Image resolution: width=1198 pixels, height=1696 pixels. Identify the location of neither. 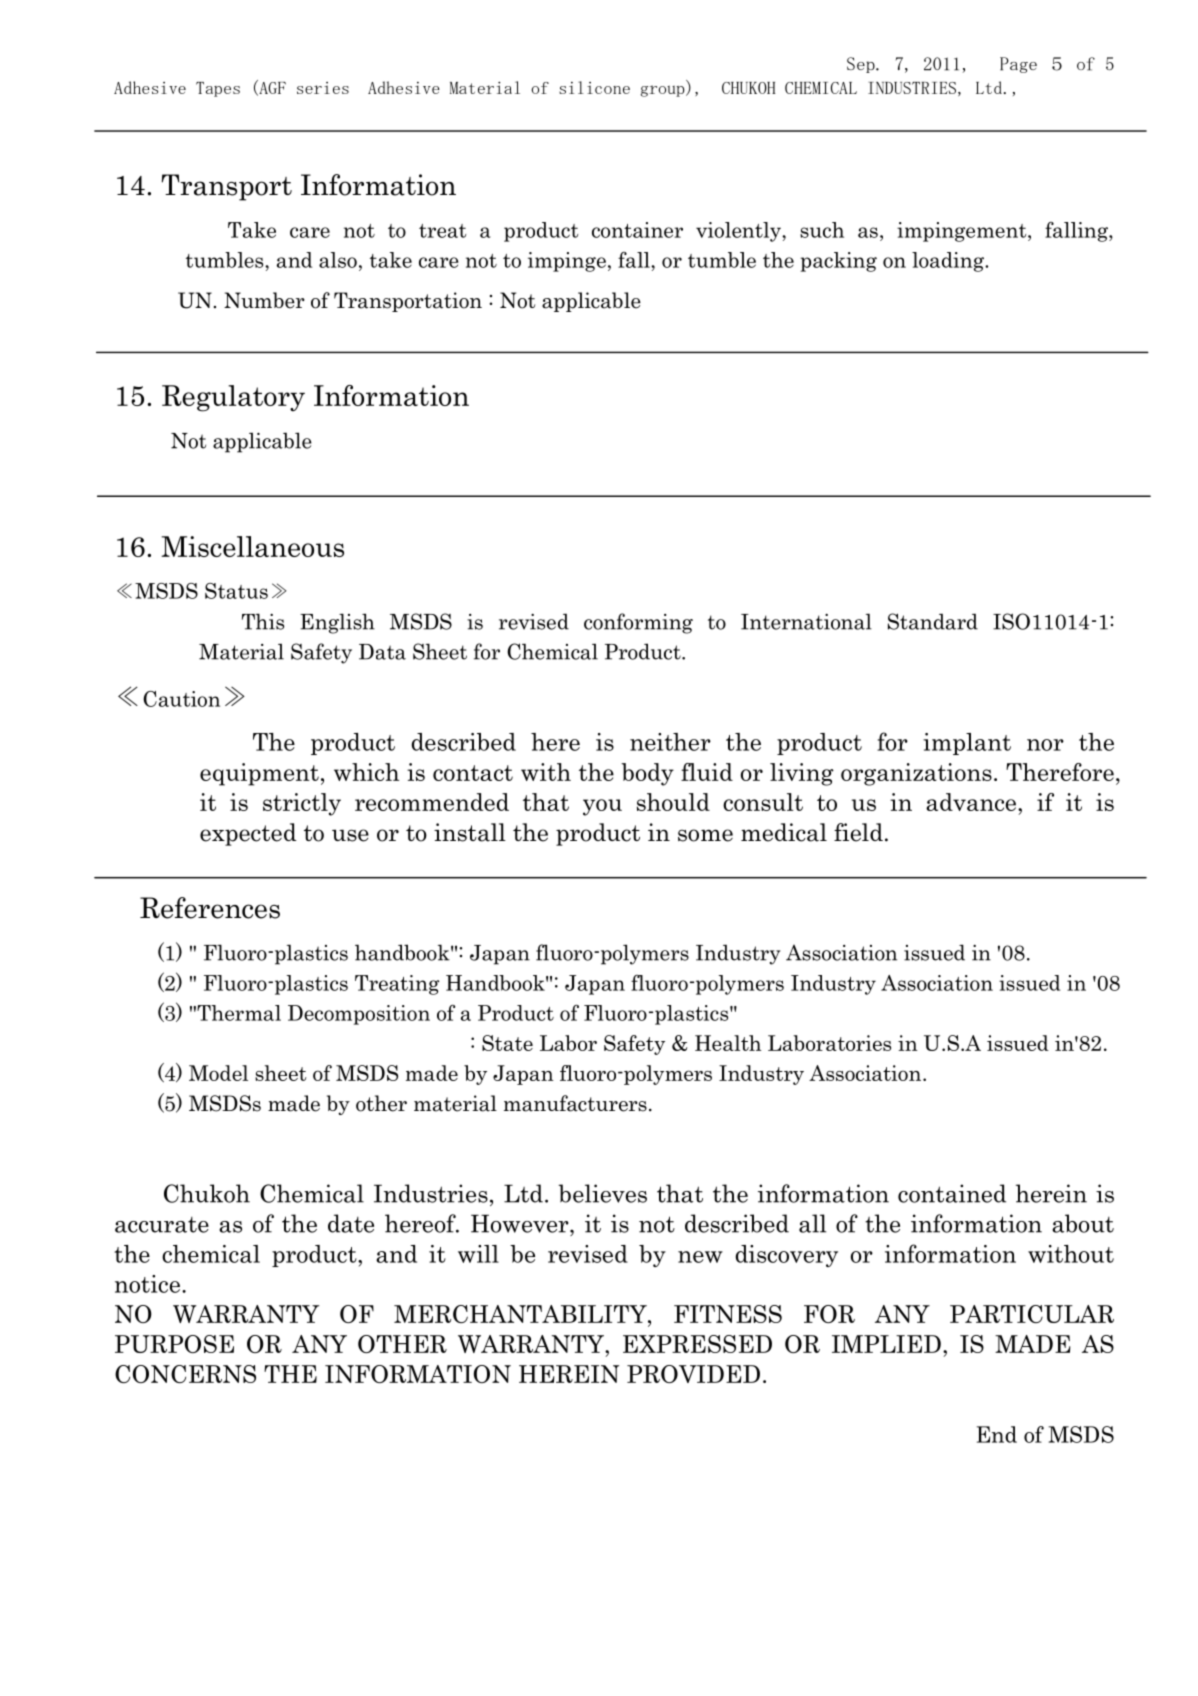
(670, 742).
